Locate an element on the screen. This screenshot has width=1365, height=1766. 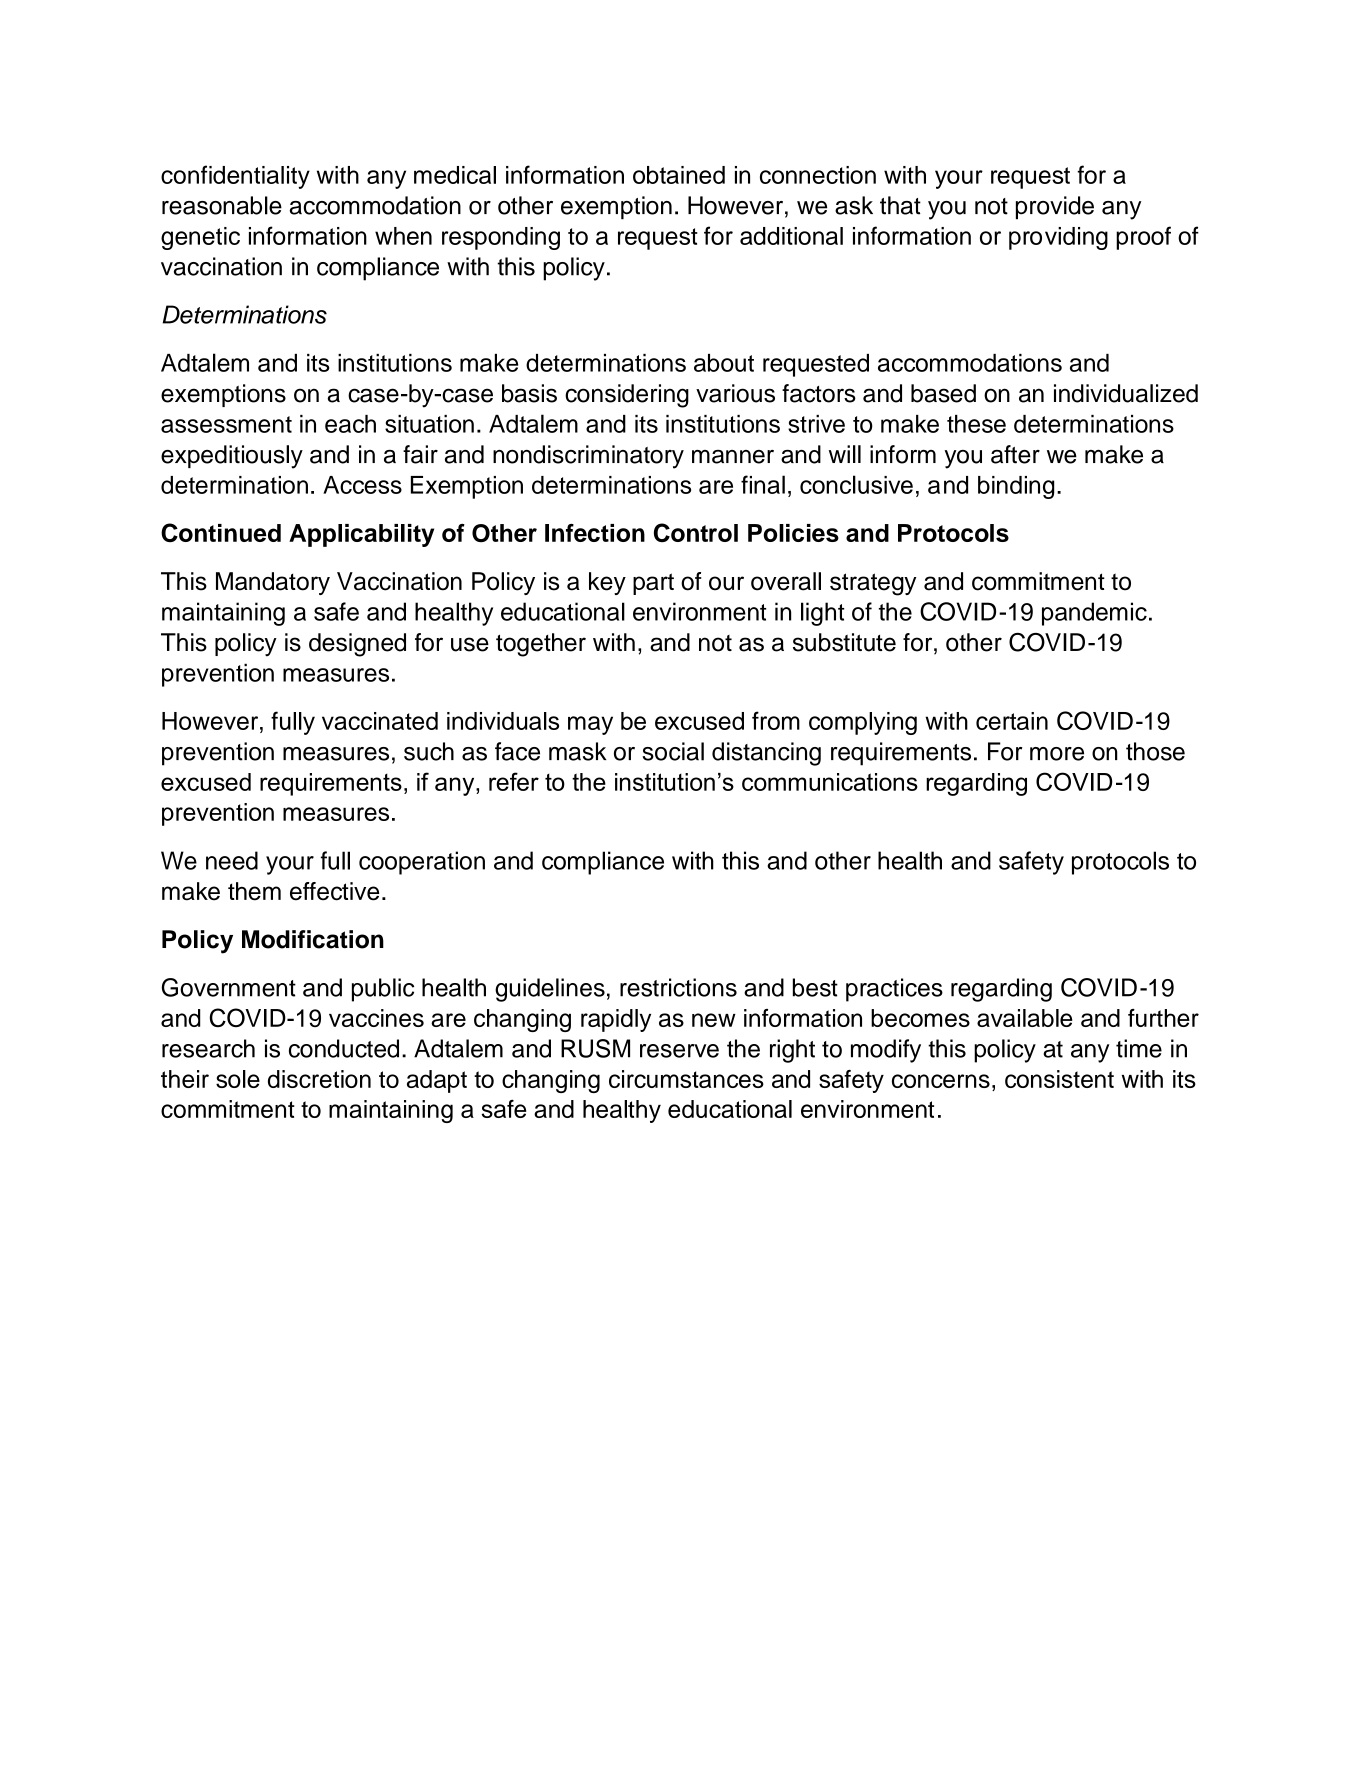
provide is located at coordinates (1055, 208).
